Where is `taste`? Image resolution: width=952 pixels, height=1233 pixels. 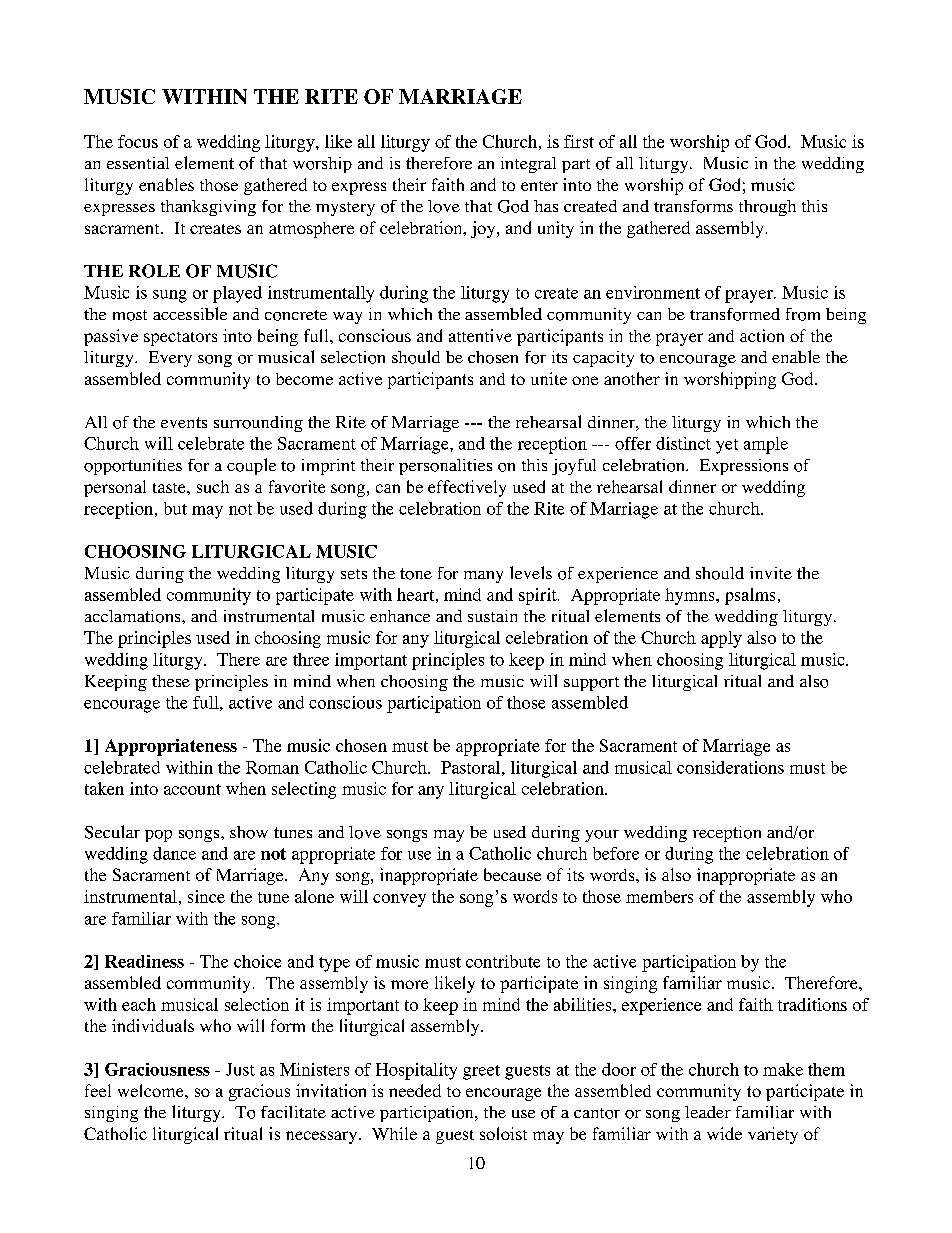 taste is located at coordinates (170, 488).
